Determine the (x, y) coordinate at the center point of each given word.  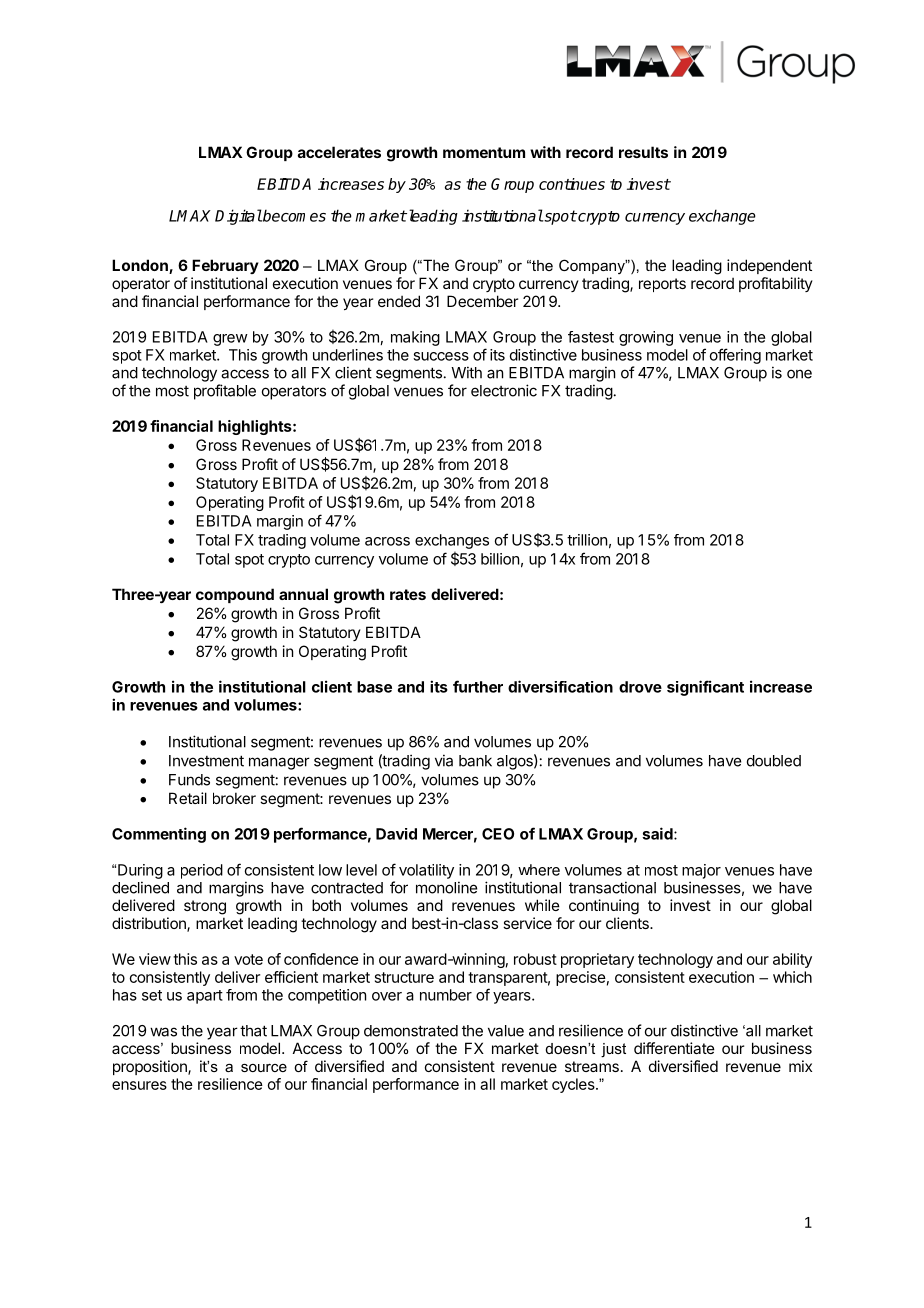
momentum (484, 152)
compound (235, 595)
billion (500, 559)
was (163, 1032)
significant (705, 688)
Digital (238, 217)
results (643, 152)
